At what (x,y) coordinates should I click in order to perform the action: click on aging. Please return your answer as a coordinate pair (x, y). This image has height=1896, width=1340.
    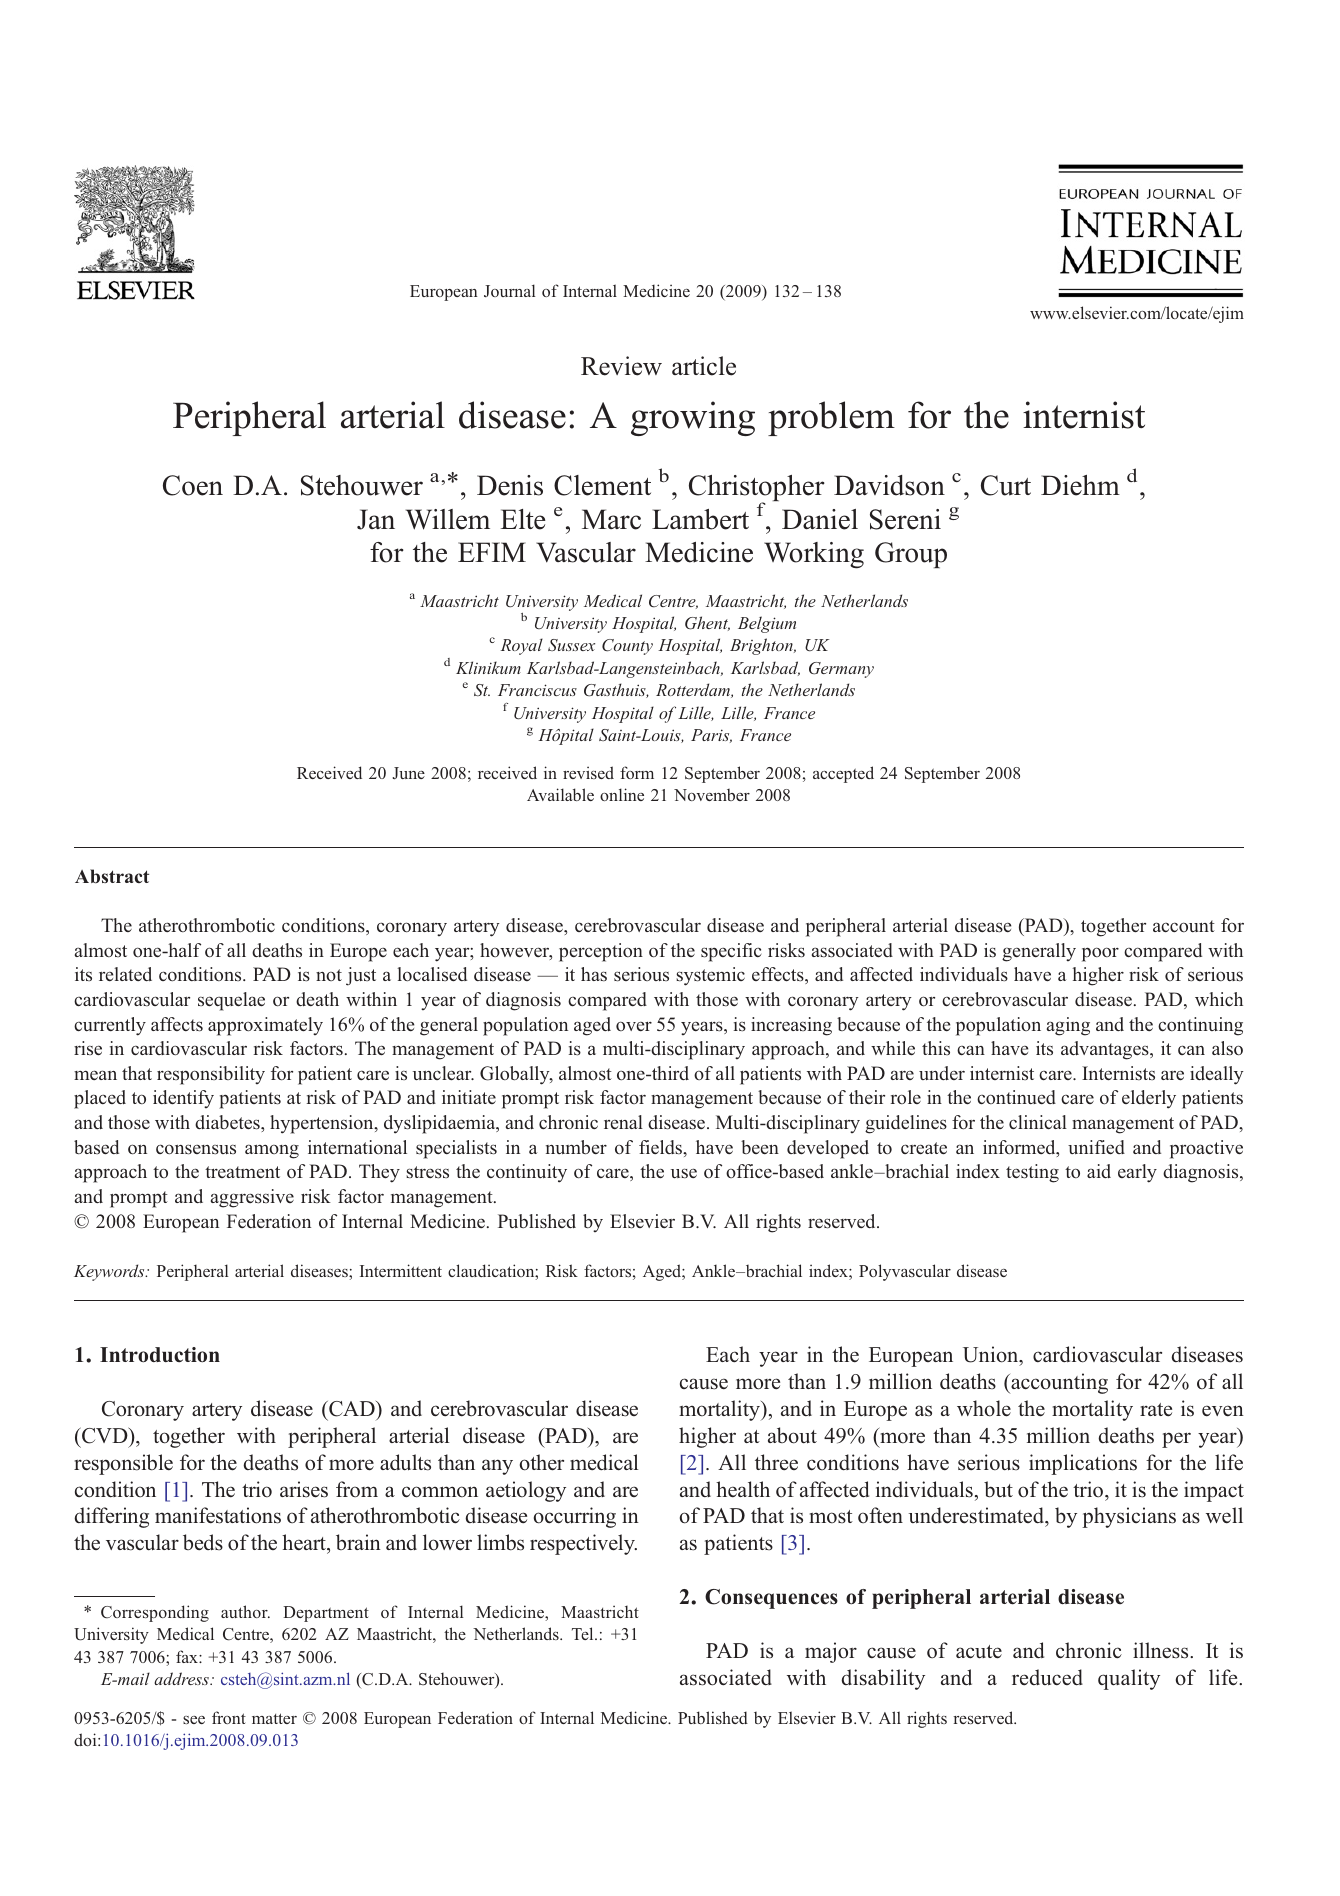
    Looking at the image, I should click on (1068, 1026).
